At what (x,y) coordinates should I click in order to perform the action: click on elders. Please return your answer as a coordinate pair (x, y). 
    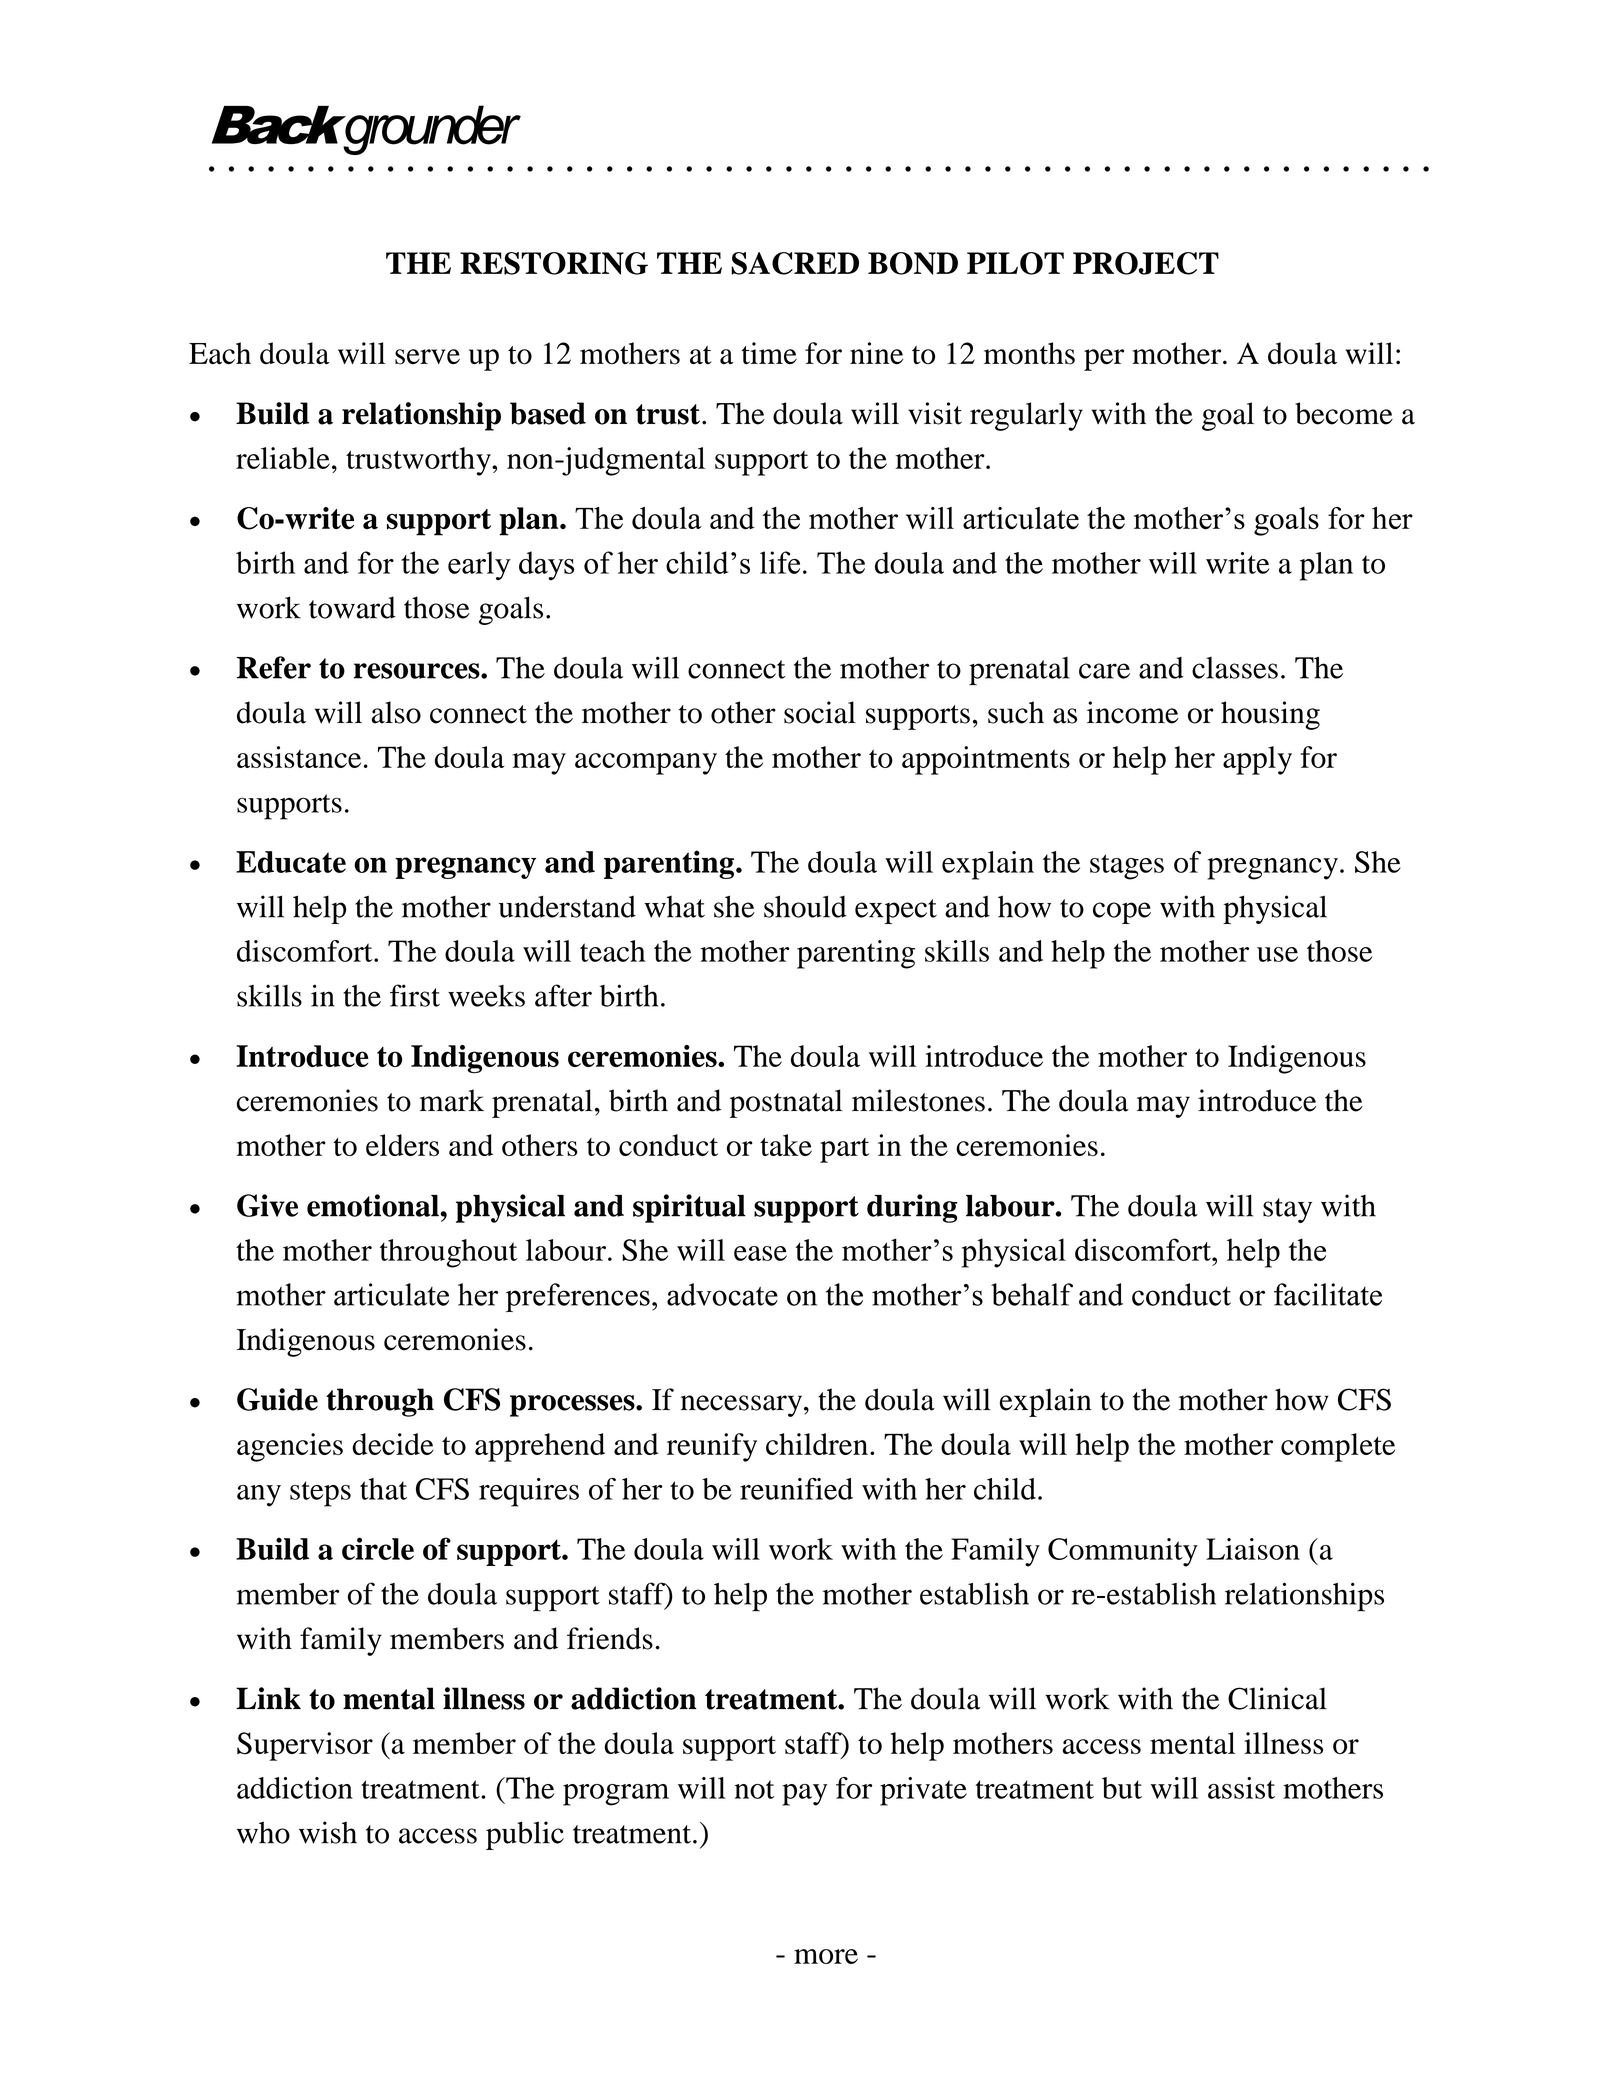
    Looking at the image, I should click on (402, 1145).
